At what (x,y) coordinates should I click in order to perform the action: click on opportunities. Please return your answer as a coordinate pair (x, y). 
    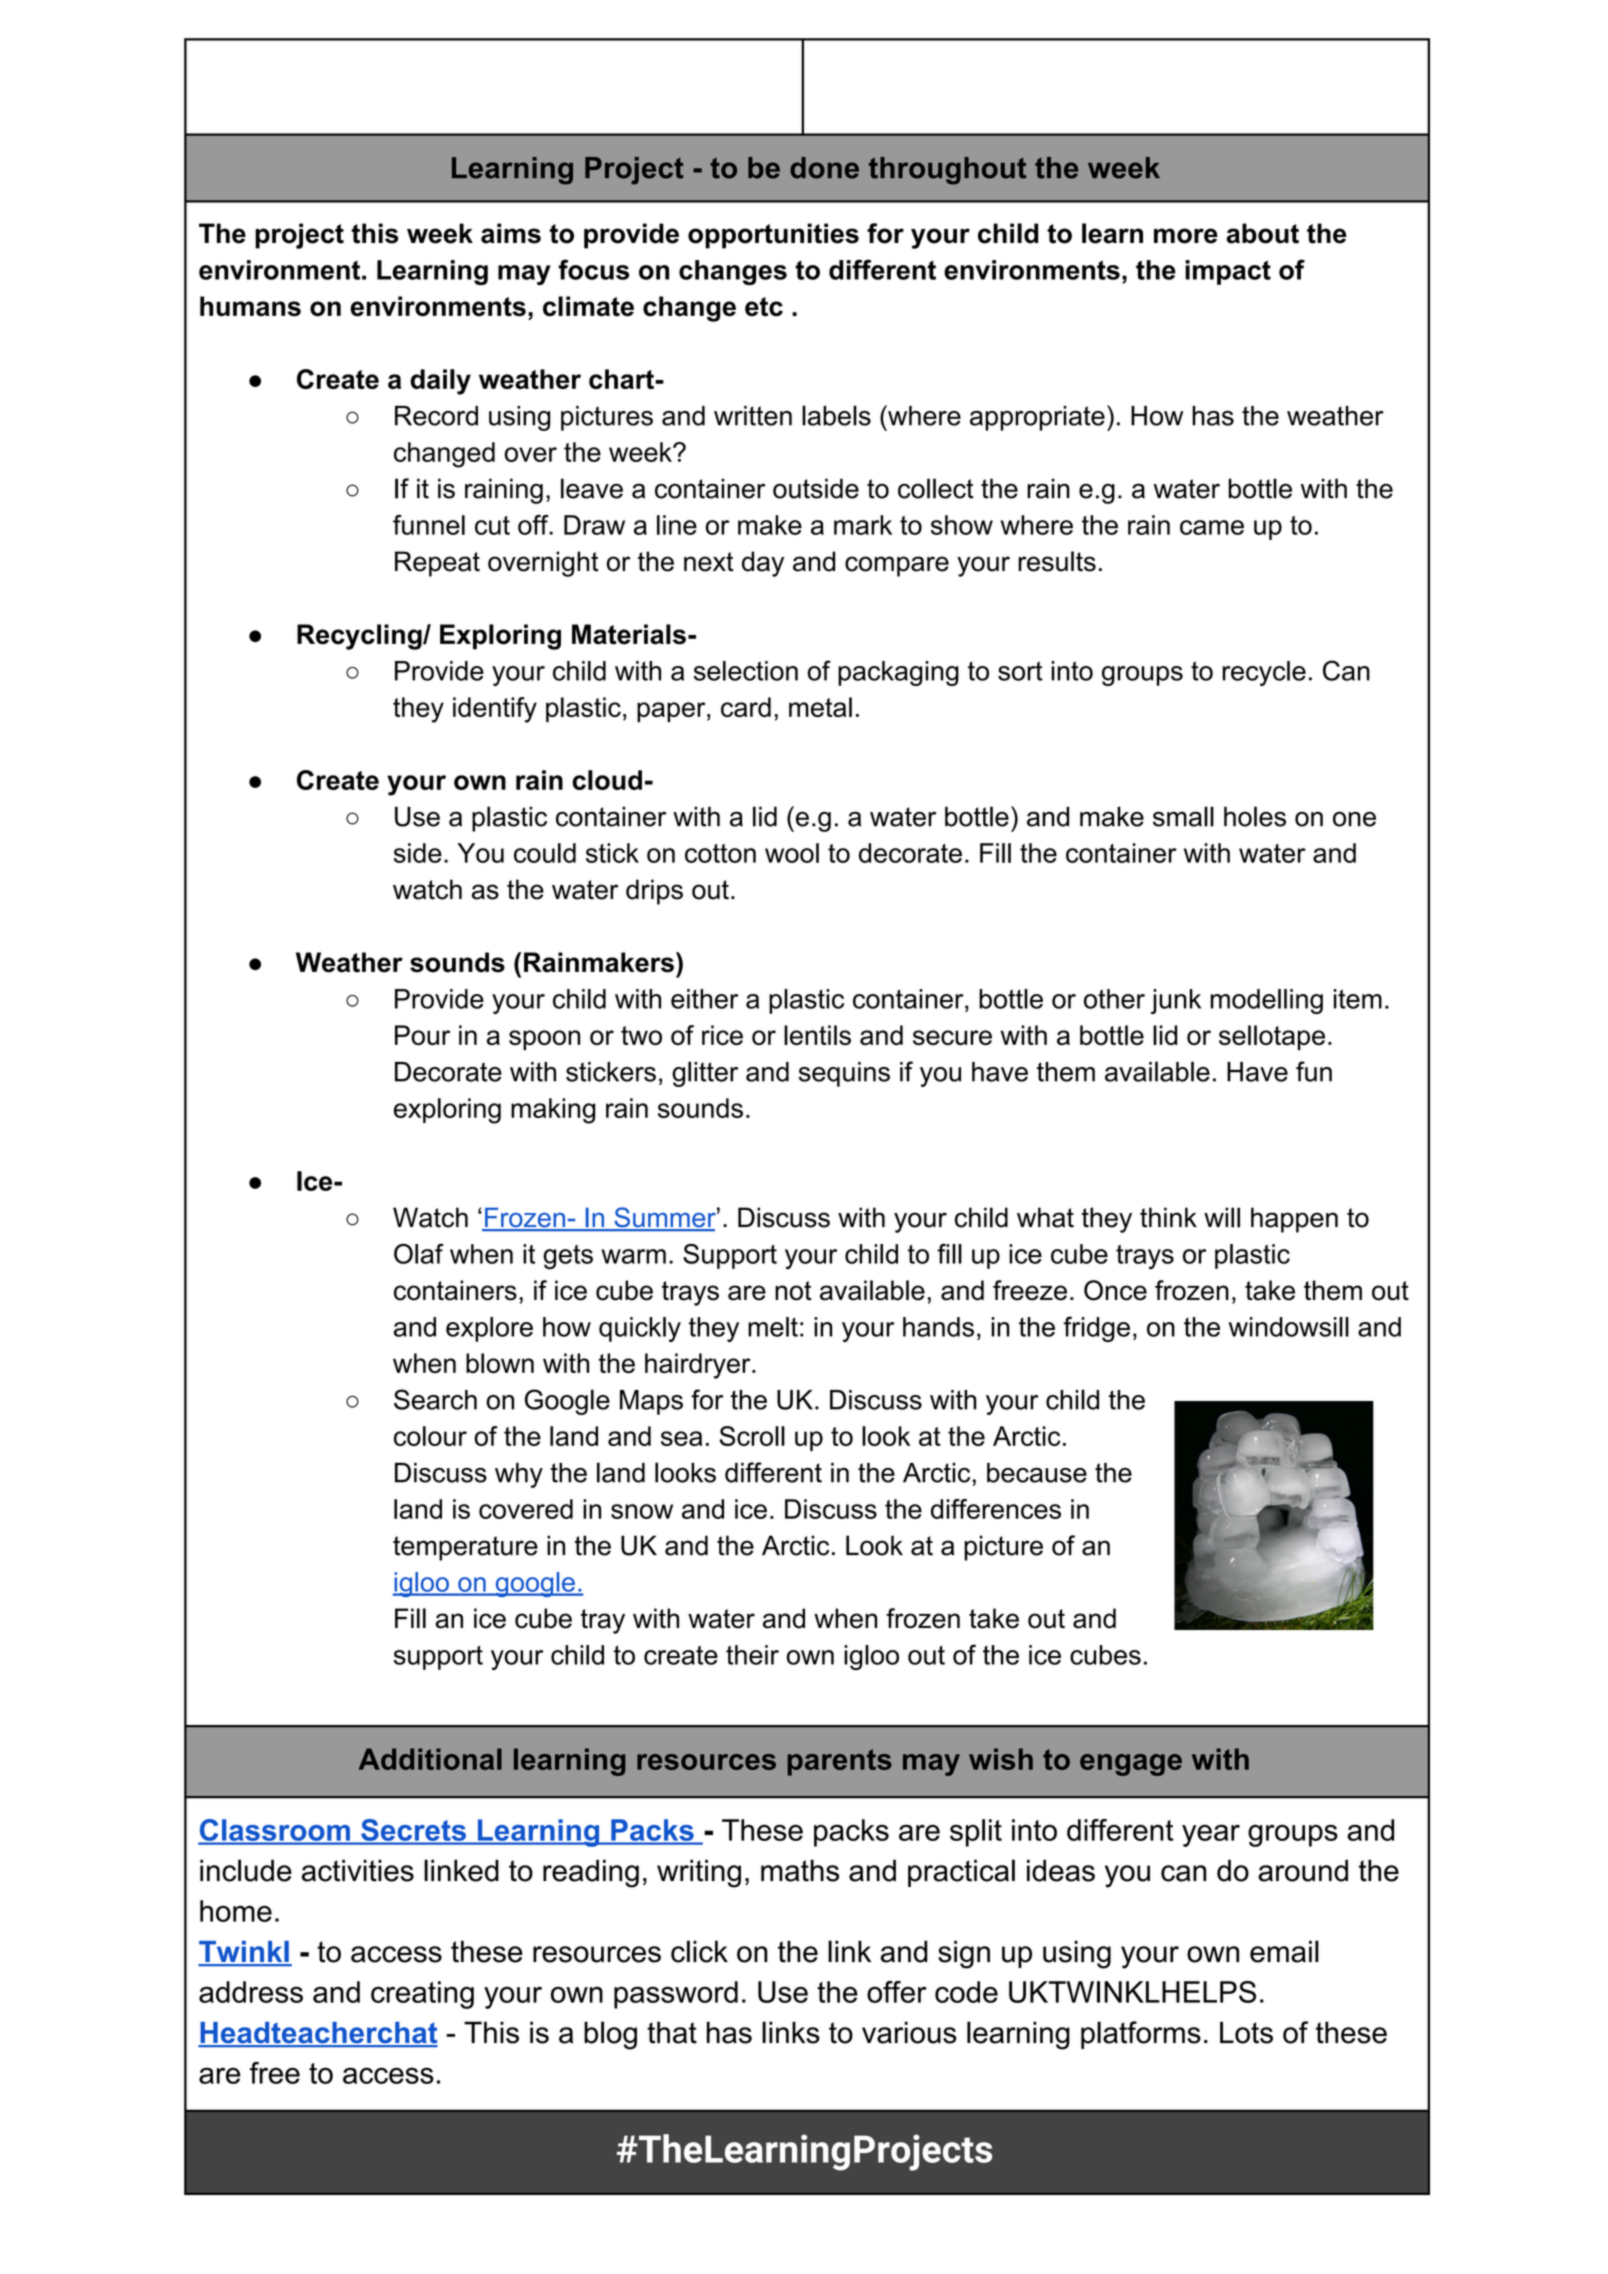
    Looking at the image, I should click on (773, 236).
